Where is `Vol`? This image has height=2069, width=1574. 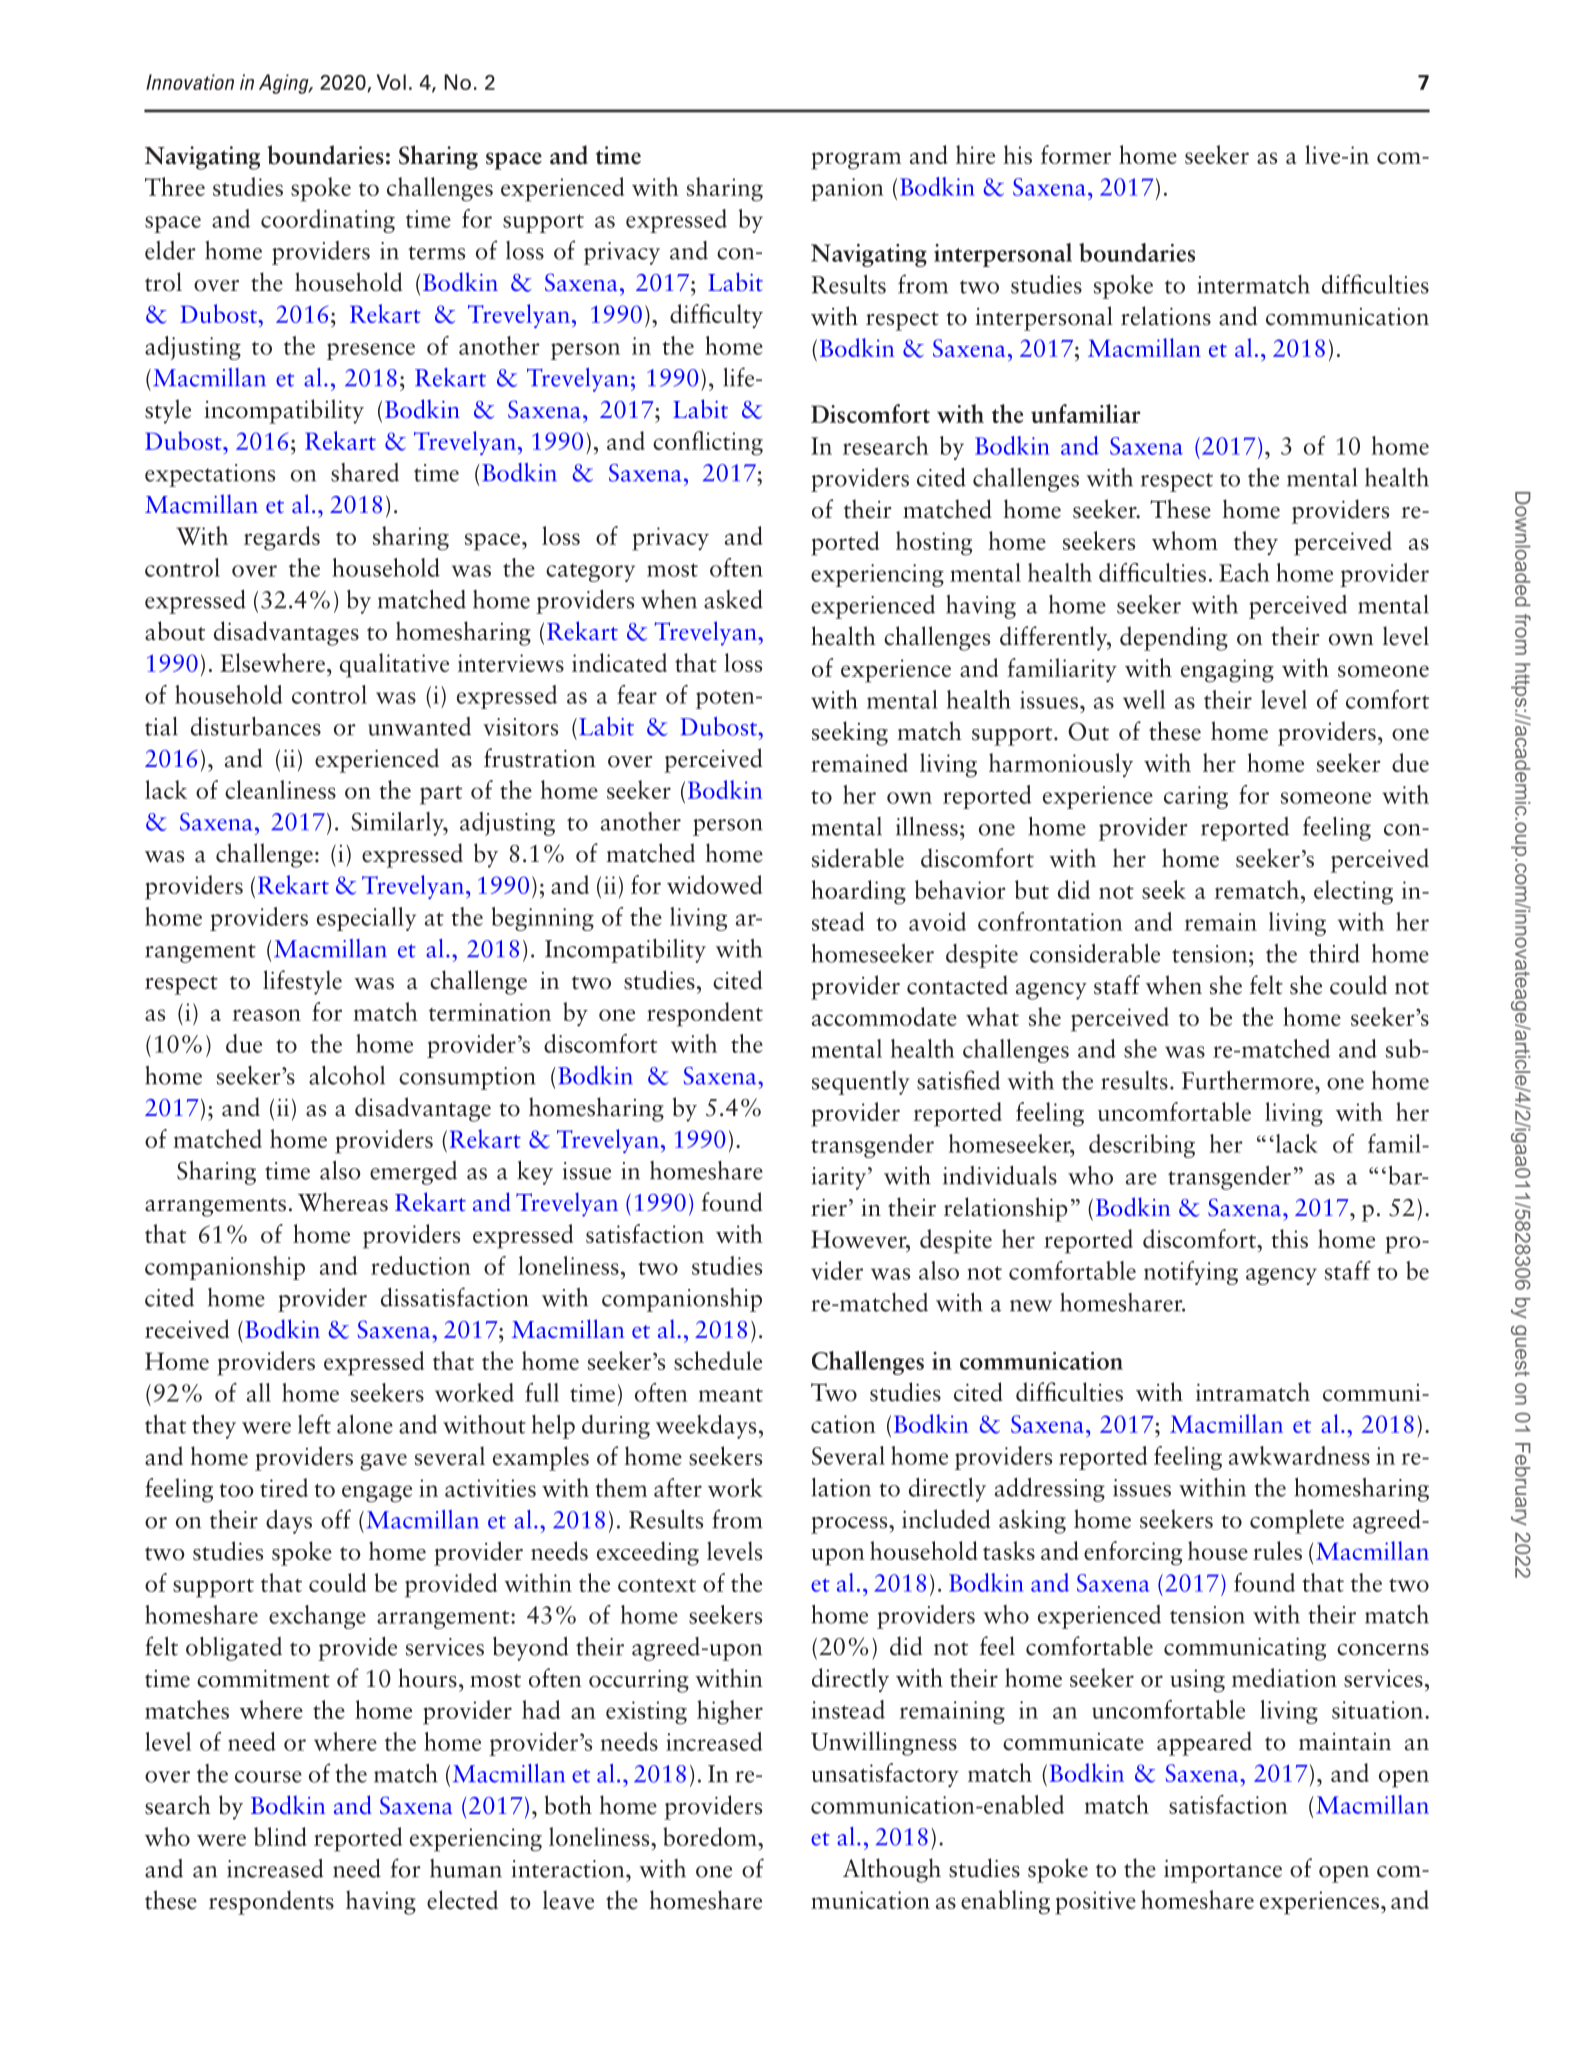
Vol is located at coordinates (391, 82).
